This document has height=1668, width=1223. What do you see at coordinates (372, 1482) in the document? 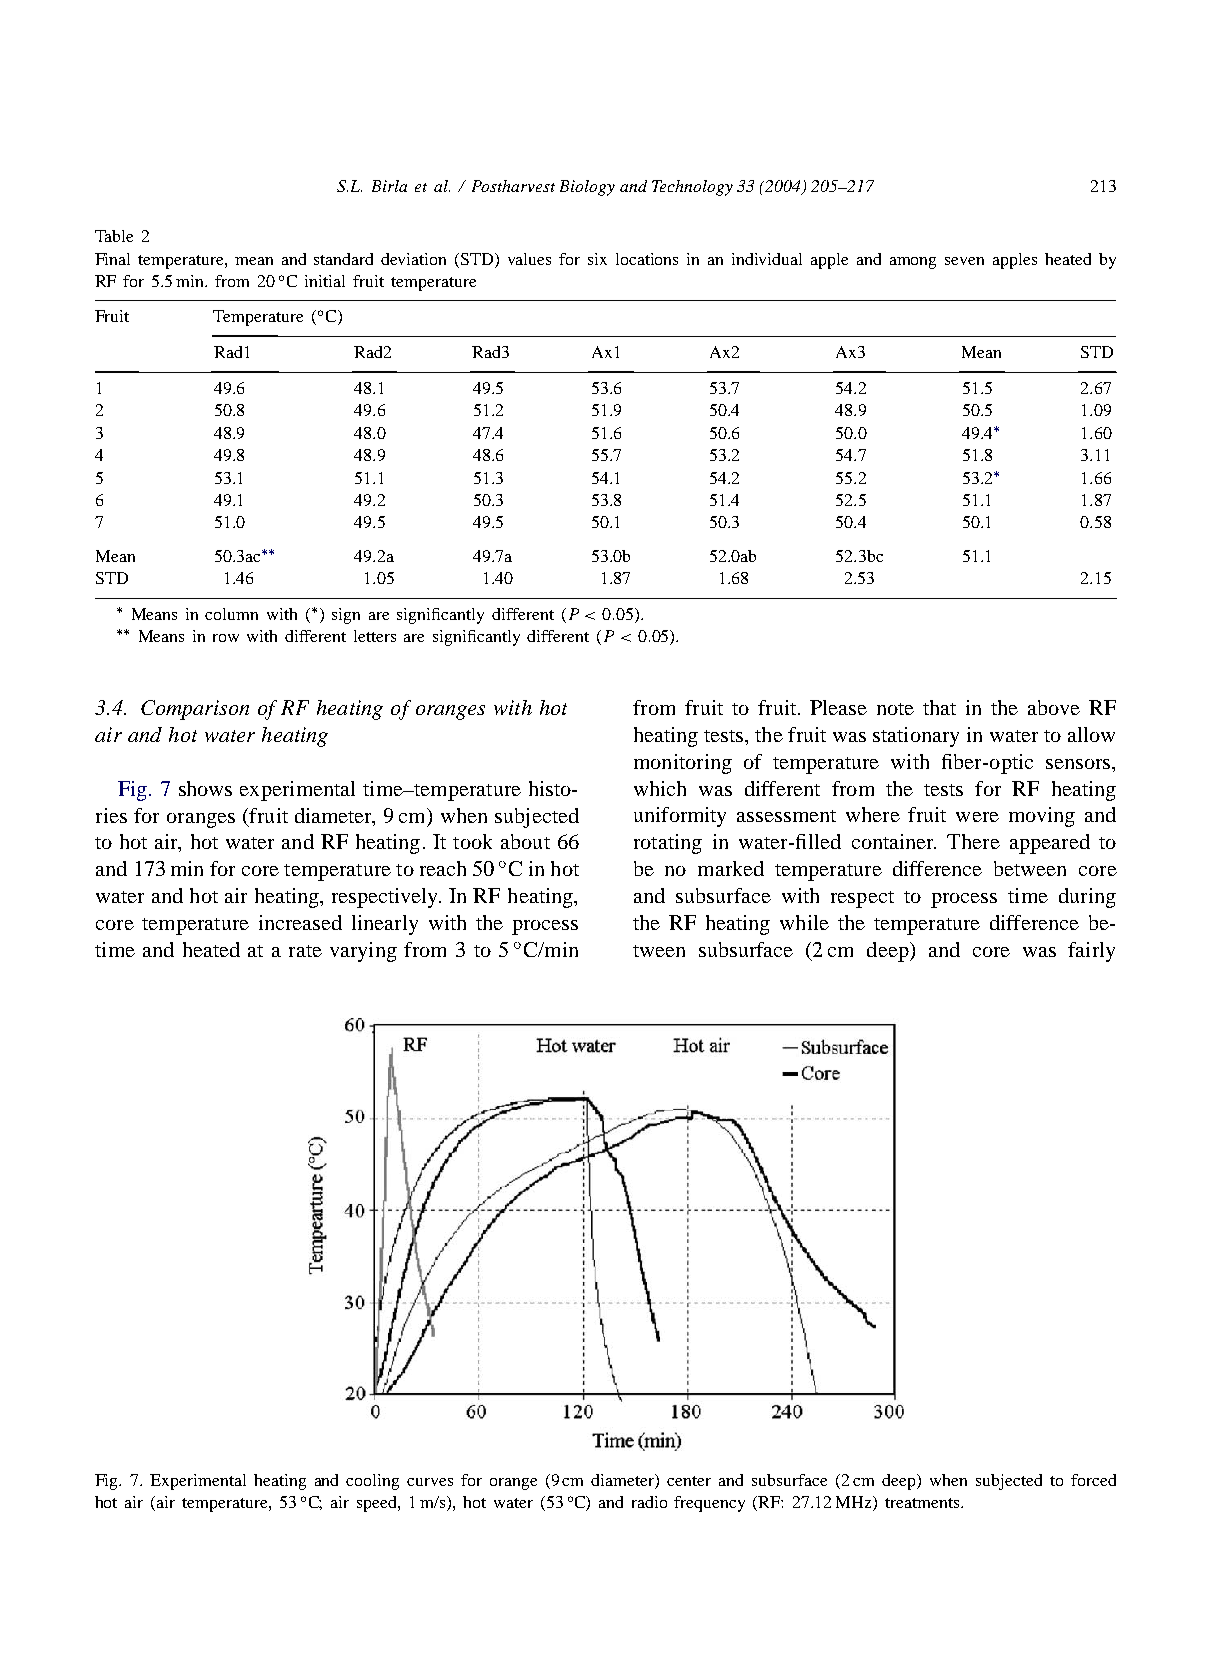
I see `cooling` at bounding box center [372, 1482].
